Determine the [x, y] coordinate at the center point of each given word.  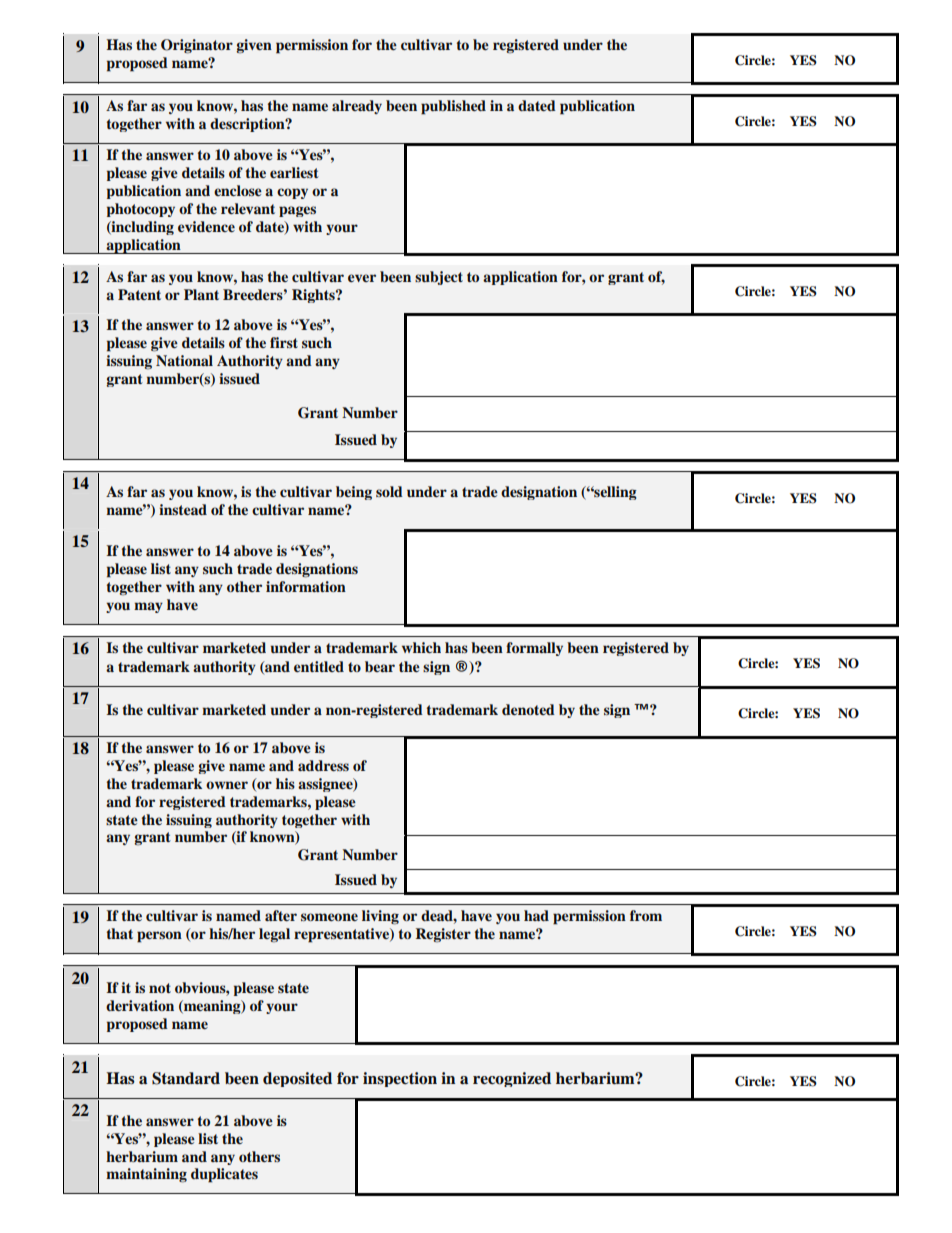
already [357, 107]
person [159, 937]
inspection [400, 1079]
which [421, 647]
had [536, 915]
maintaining [146, 1175]
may [148, 607]
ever [362, 278]
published [453, 107]
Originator [197, 46]
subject [439, 278]
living [380, 917]
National [184, 360]
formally [534, 649]
